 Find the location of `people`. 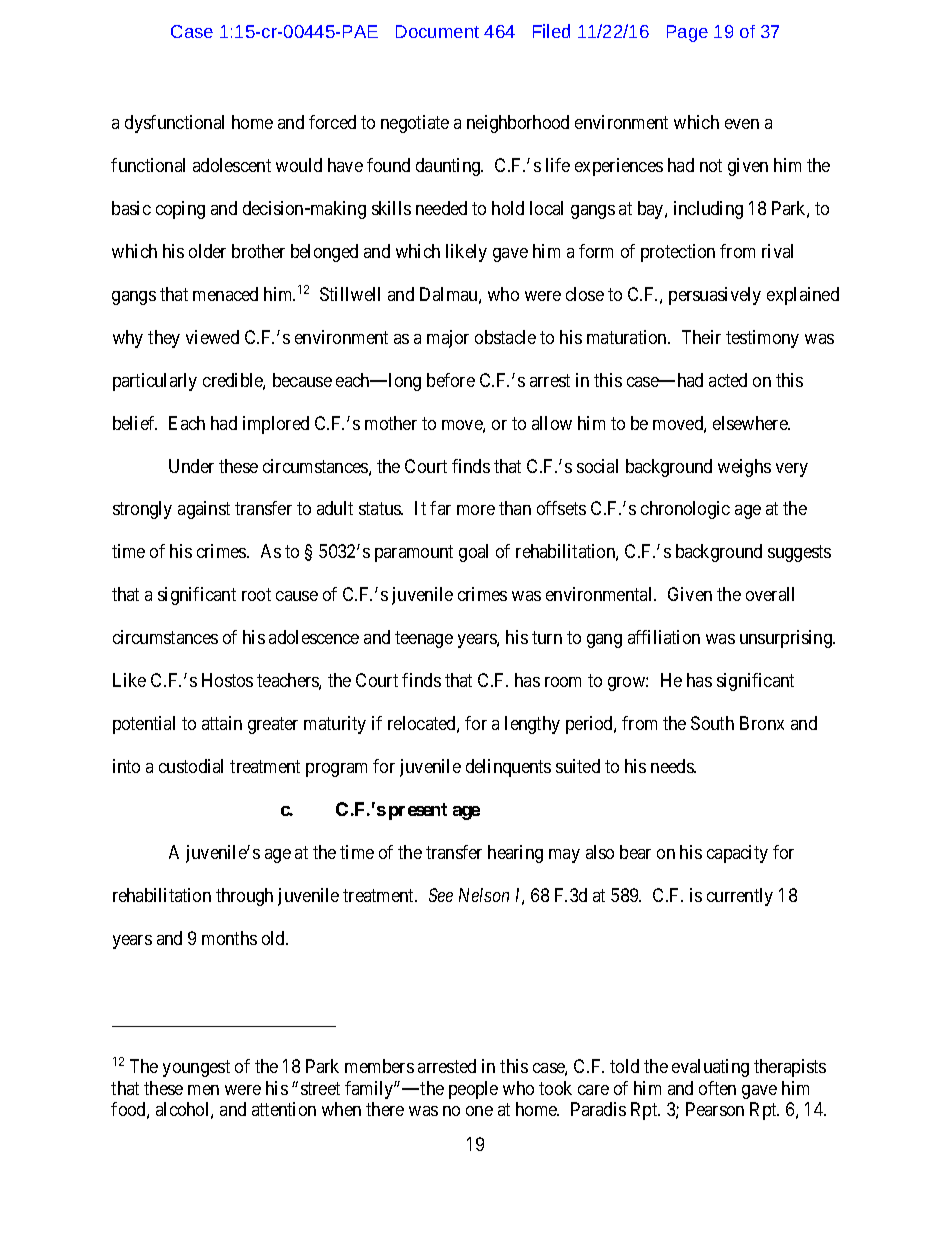

people is located at coordinates (473, 1090).
